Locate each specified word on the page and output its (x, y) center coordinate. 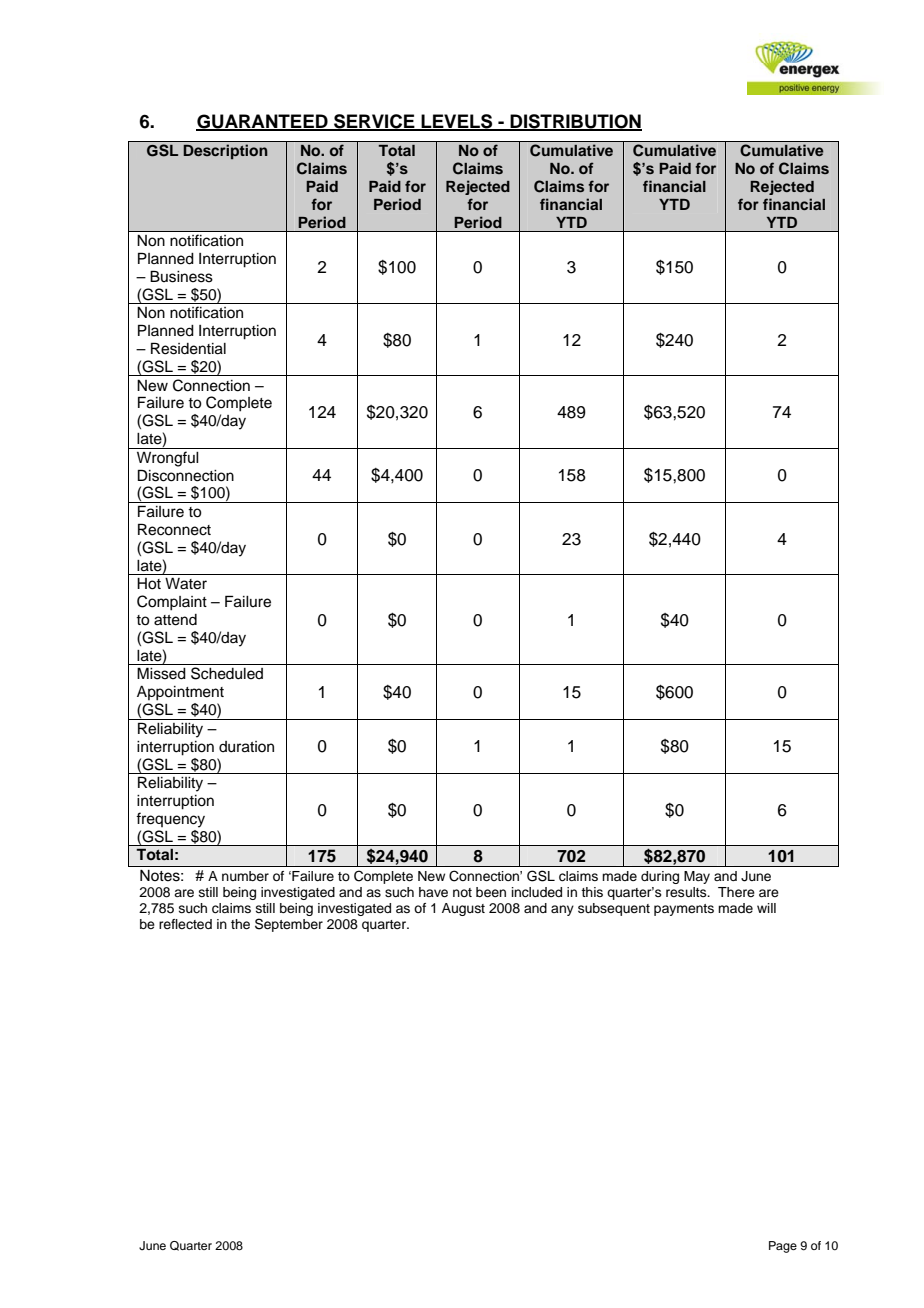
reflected (185, 924)
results (687, 892)
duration (246, 747)
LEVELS (457, 122)
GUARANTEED (263, 122)
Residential (188, 348)
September (289, 925)
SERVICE (374, 122)
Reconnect (174, 529)
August (463, 909)
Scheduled (227, 673)
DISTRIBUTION (575, 122)
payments (684, 910)
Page (783, 1247)
